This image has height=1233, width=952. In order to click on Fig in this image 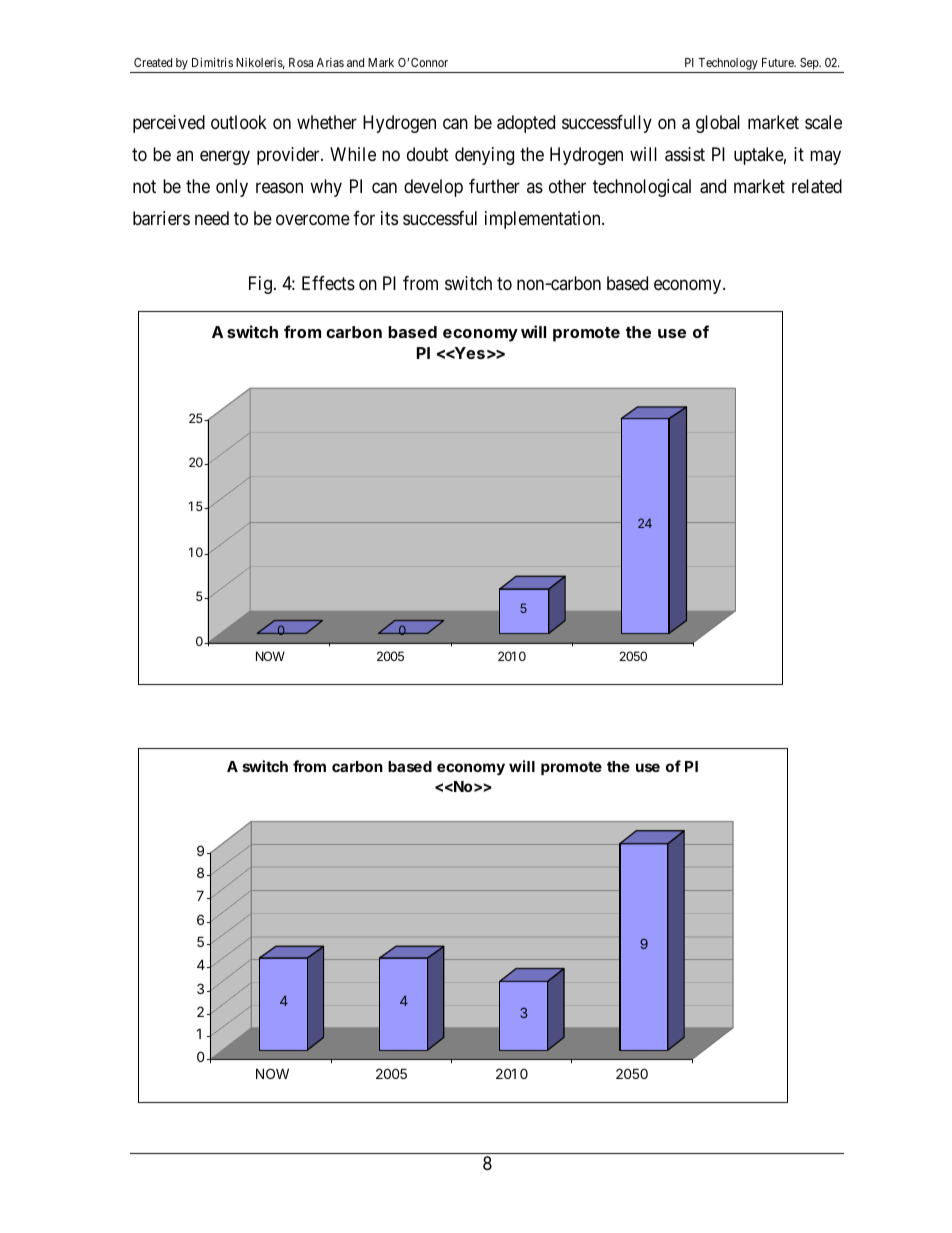, I will do `click(260, 285)`.
